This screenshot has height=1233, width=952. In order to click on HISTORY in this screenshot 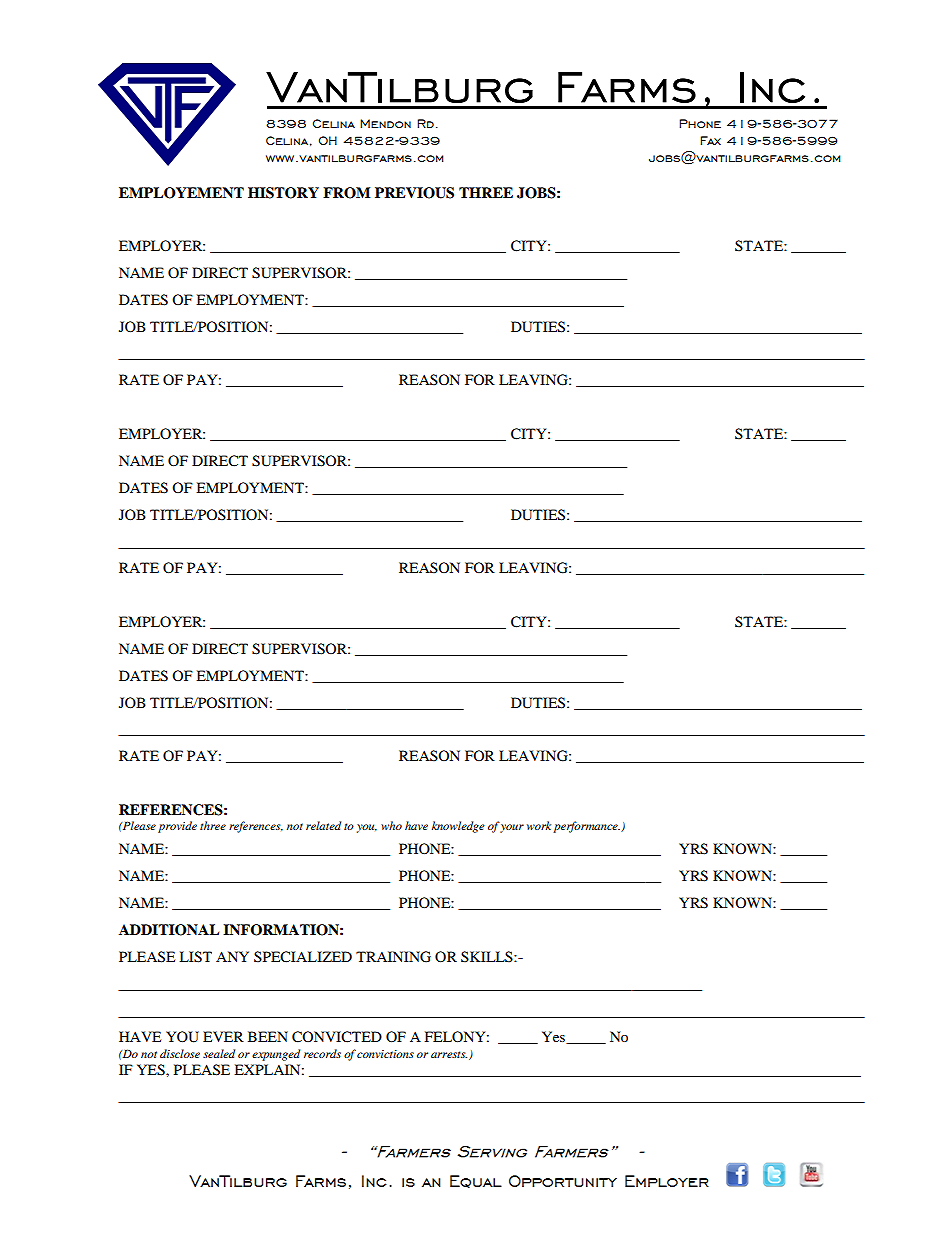, I will do `click(283, 193)`.
